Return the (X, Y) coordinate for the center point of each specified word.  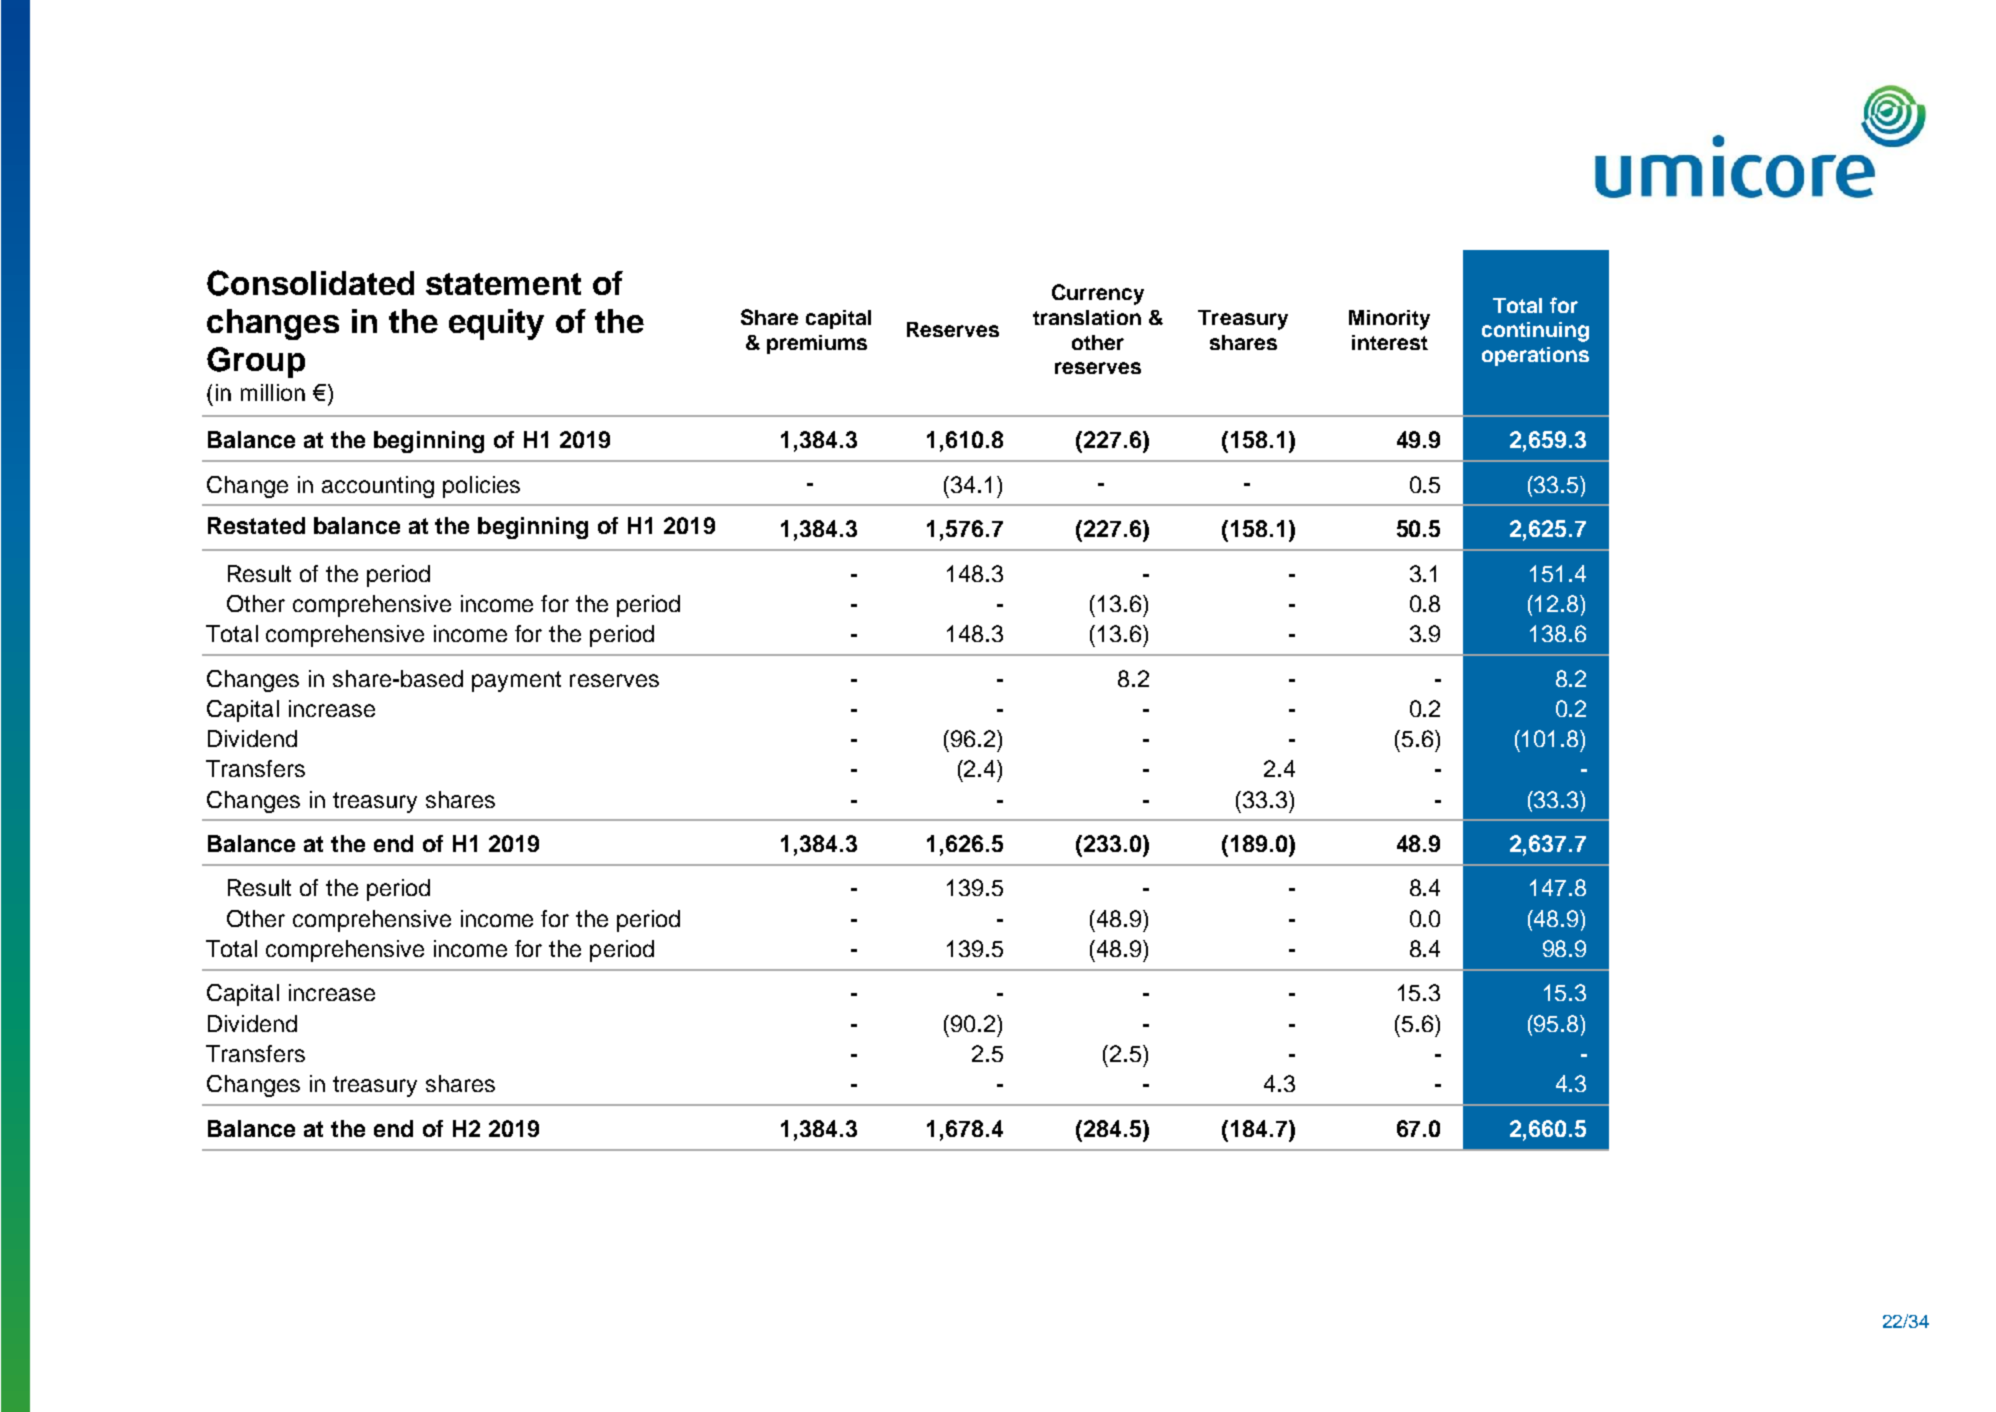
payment (516, 681)
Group (256, 362)
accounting (378, 487)
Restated (256, 525)
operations (1535, 356)
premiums (817, 344)
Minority (1389, 320)
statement (503, 284)
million (273, 392)
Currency (1098, 294)
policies (481, 487)
